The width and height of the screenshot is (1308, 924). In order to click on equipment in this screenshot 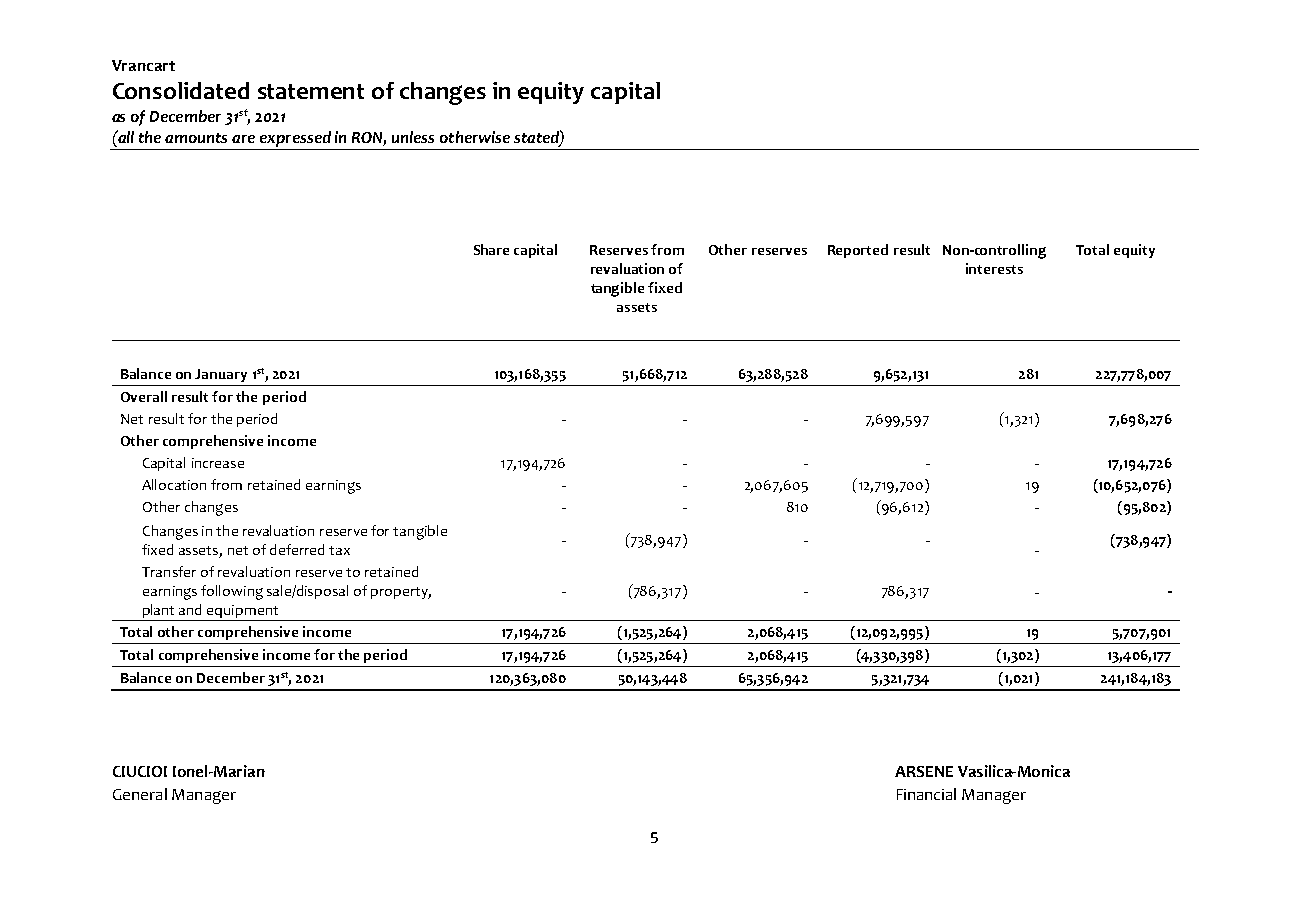, I will do `click(243, 613)`.
